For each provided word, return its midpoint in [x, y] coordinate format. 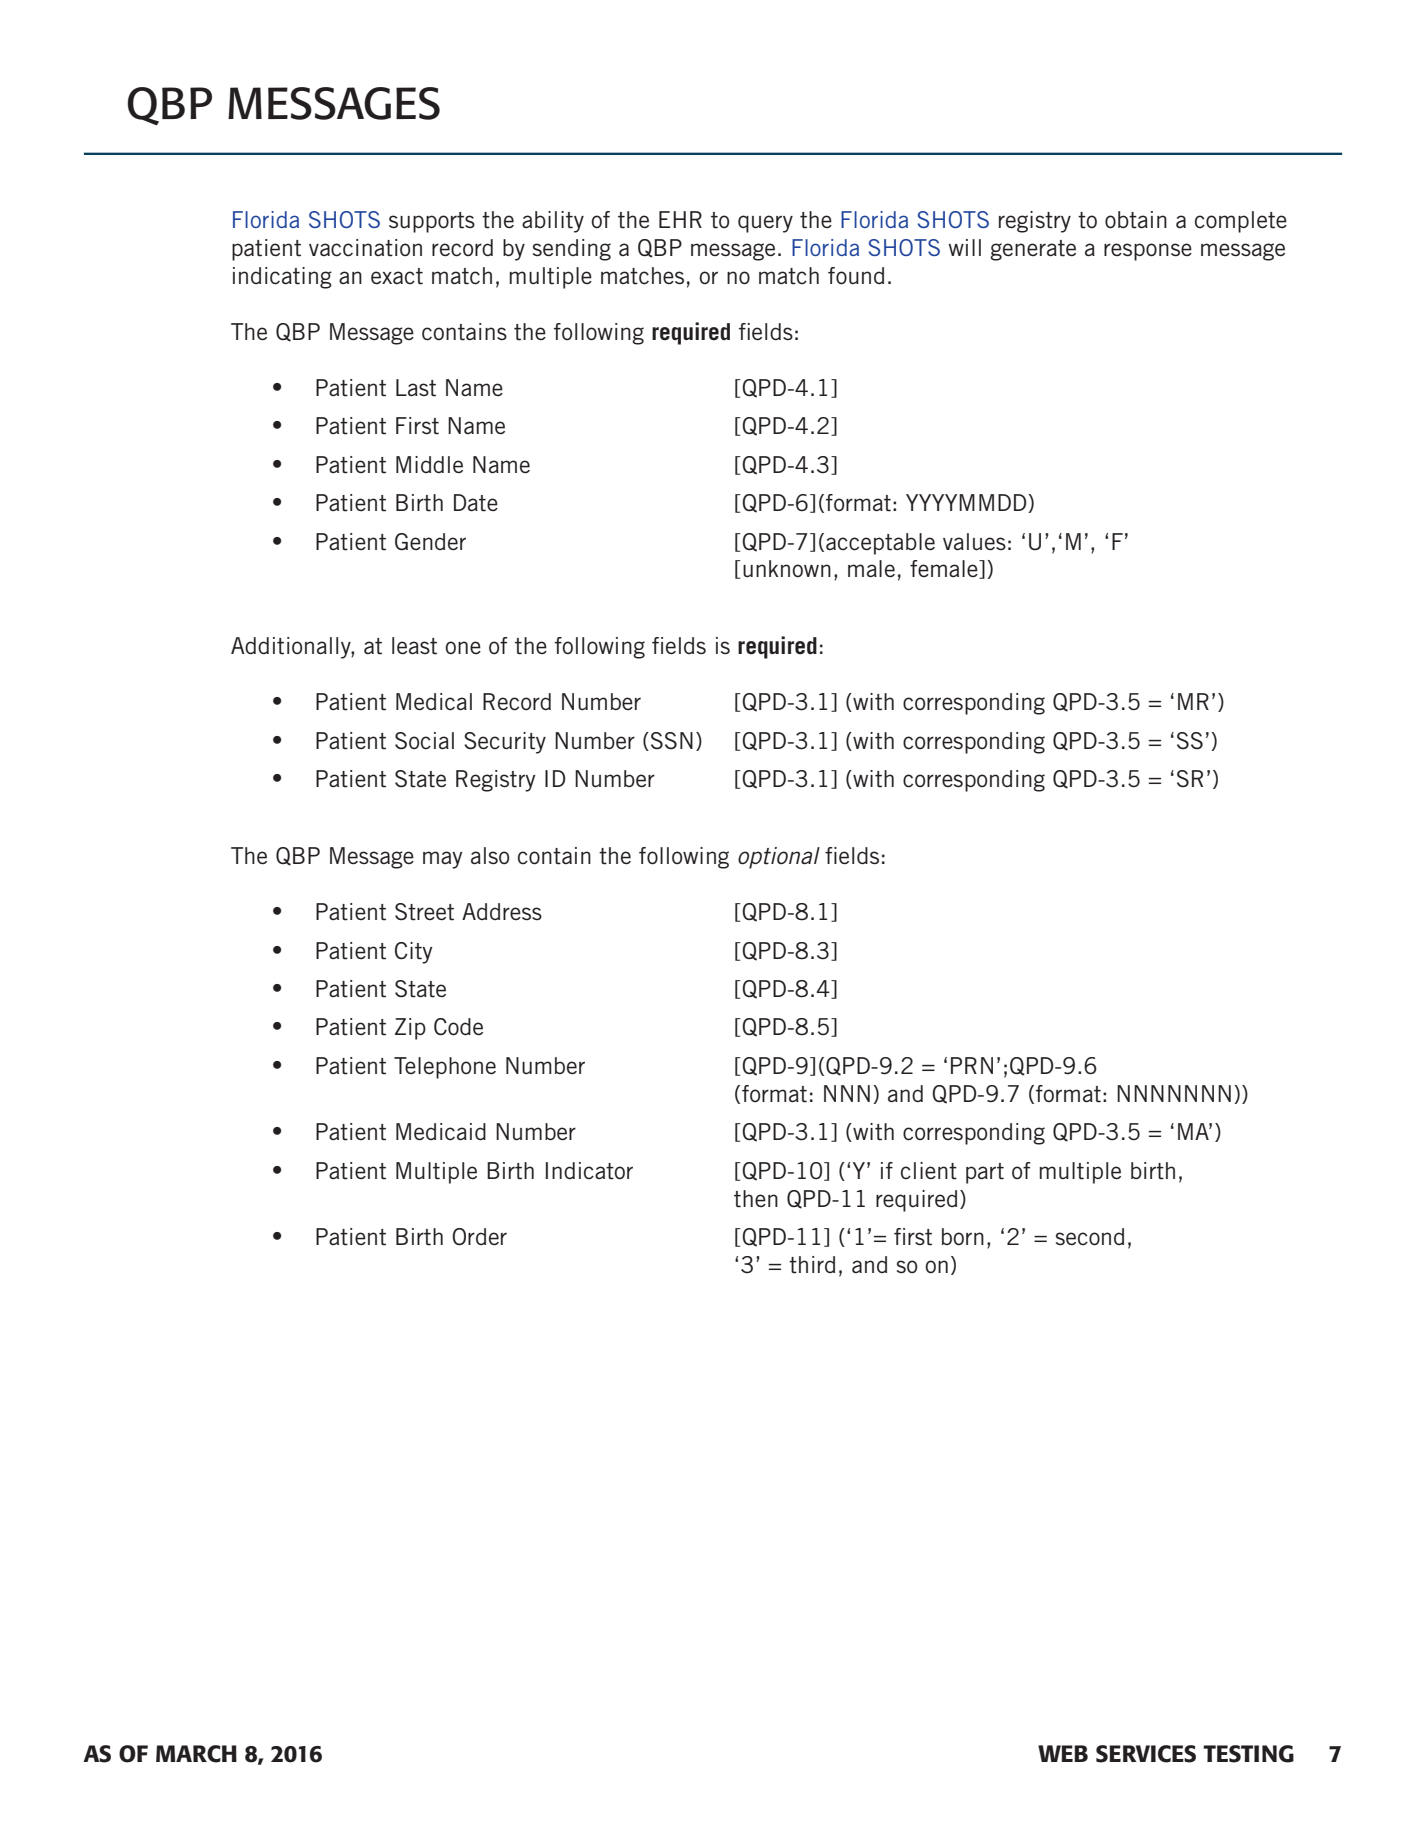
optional [779, 858]
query [765, 224]
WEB [1063, 1753]
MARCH [196, 1754]
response [1148, 252]
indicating [282, 278]
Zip [410, 1029]
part [985, 1173]
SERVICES [1146, 1754]
